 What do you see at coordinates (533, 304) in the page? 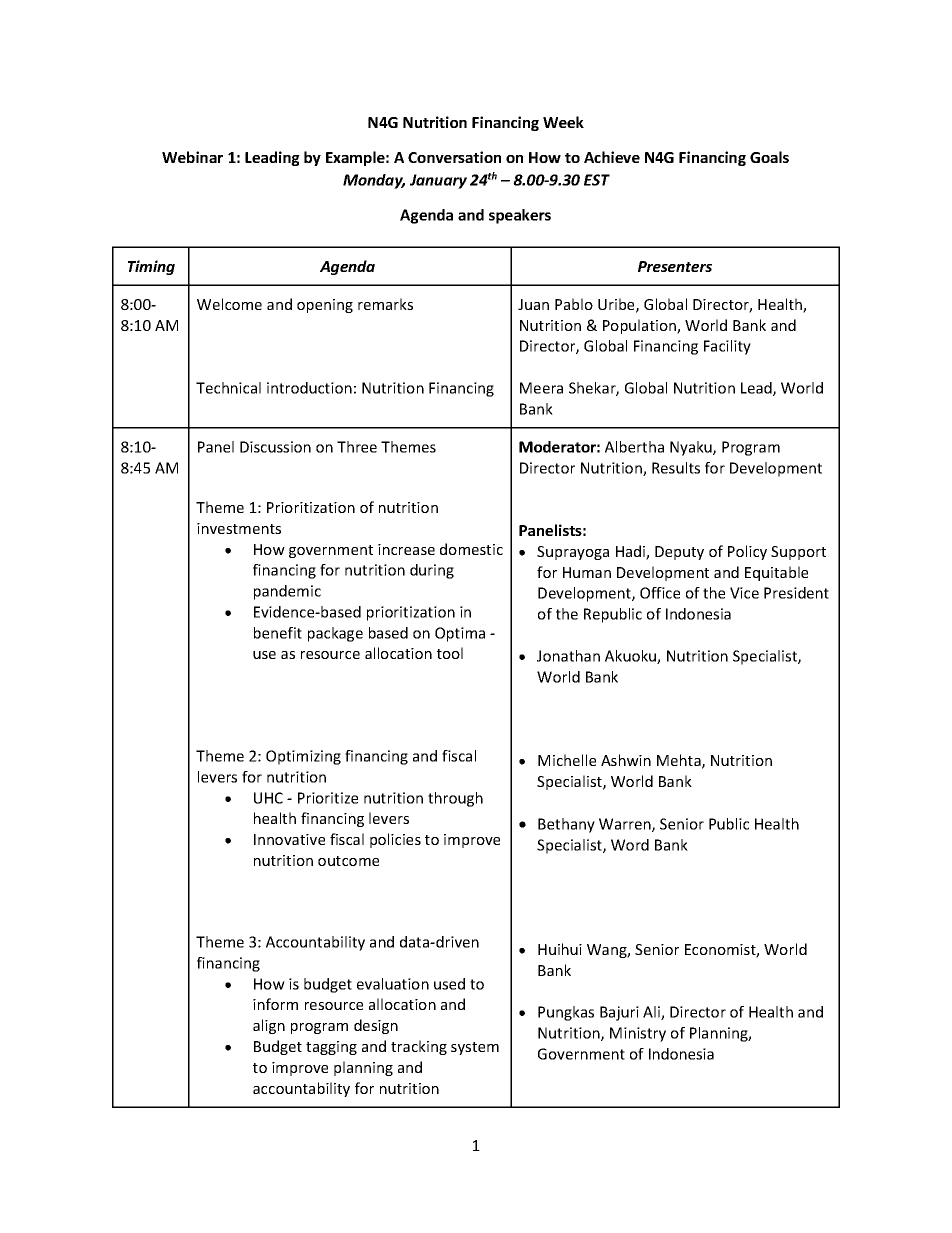
I see `Juan` at bounding box center [533, 304].
